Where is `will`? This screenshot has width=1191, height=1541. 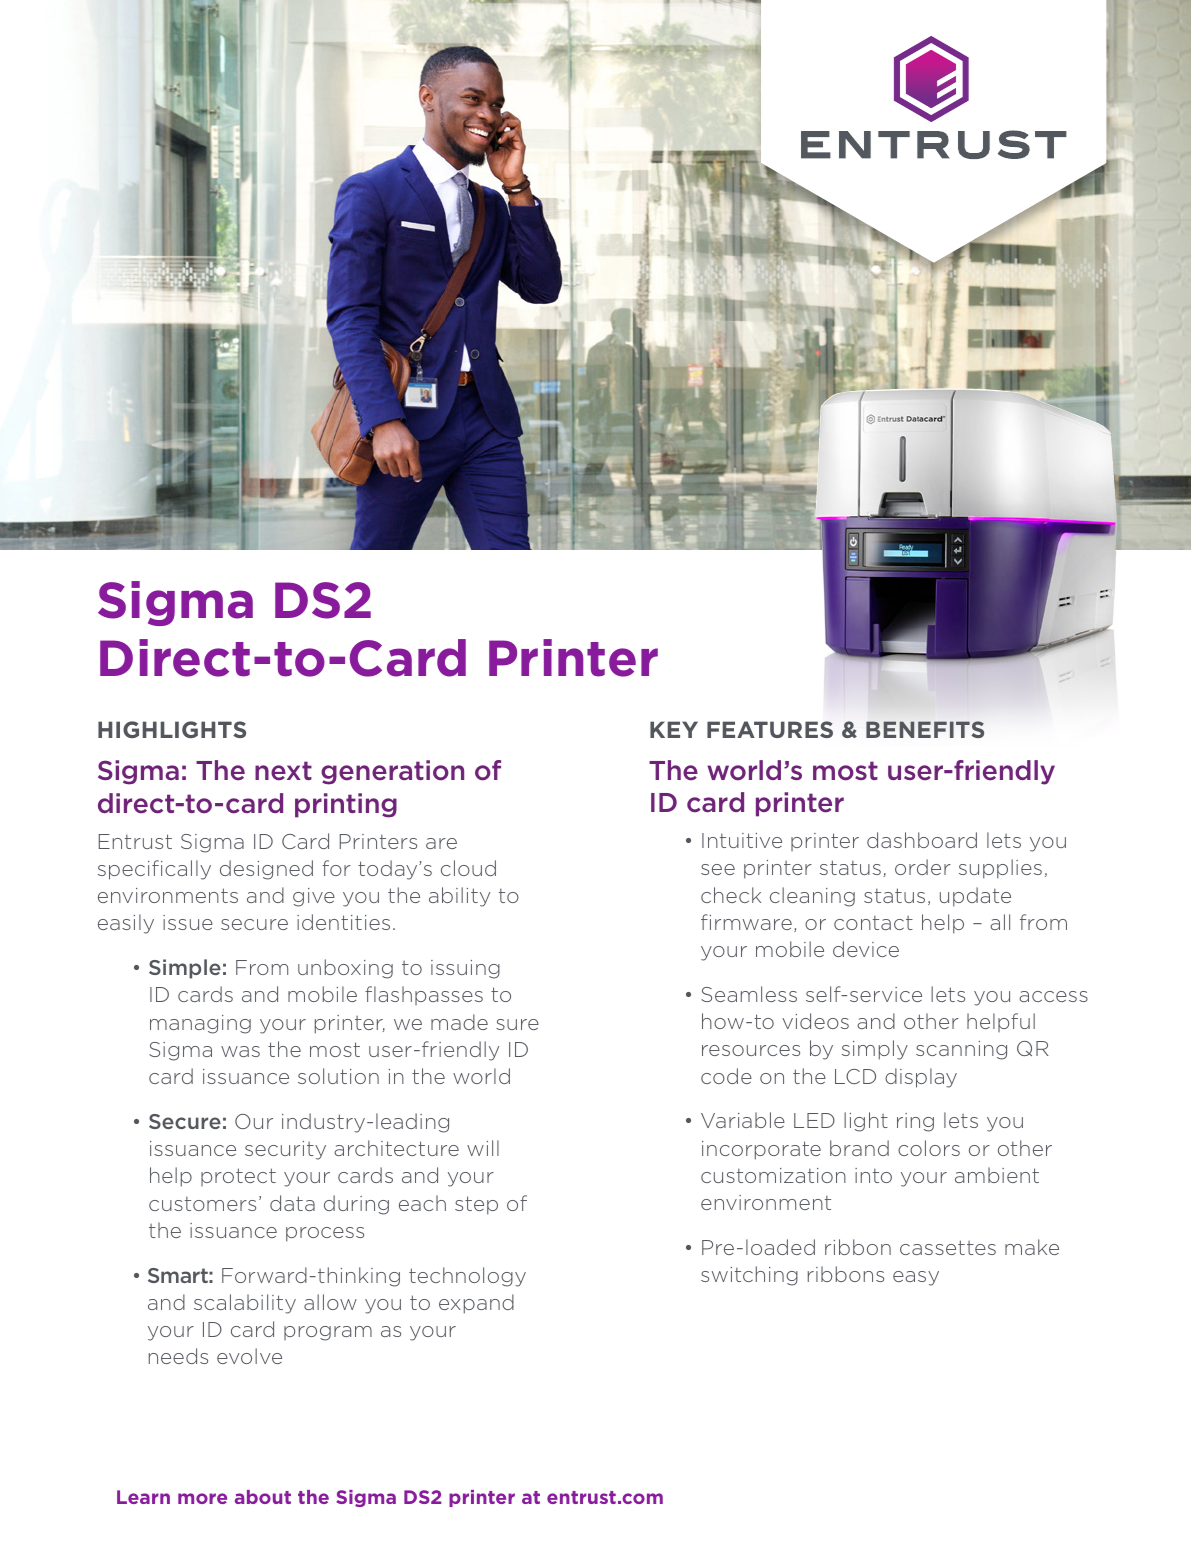 will is located at coordinates (483, 1148).
